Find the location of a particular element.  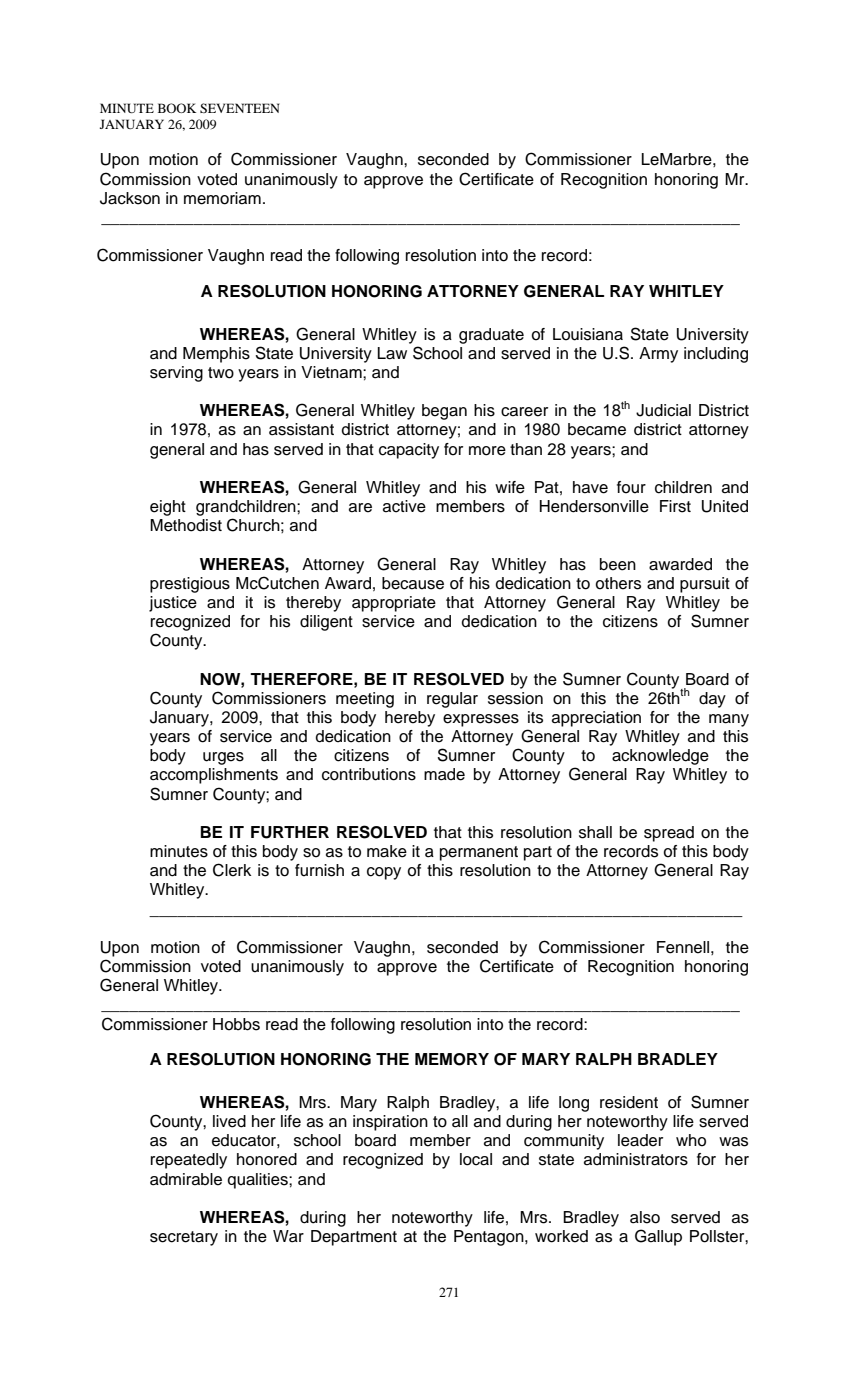

day is located at coordinates (712, 700).
